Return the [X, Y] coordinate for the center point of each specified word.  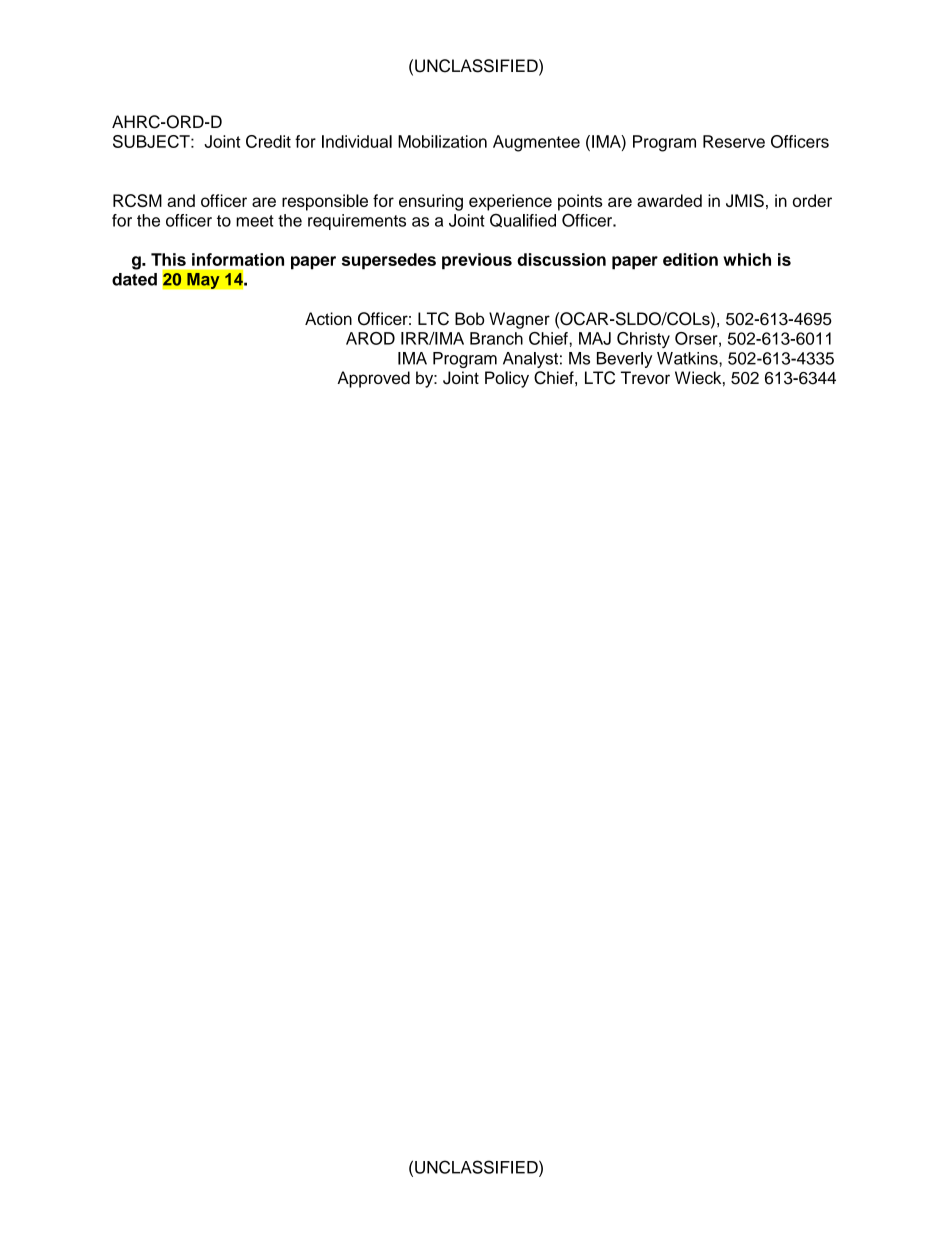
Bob [470, 318]
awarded [669, 200]
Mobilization [442, 141]
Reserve [734, 141]
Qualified [523, 220]
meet [255, 221]
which [747, 259]
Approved [373, 379]
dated [134, 279]
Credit [268, 141]
